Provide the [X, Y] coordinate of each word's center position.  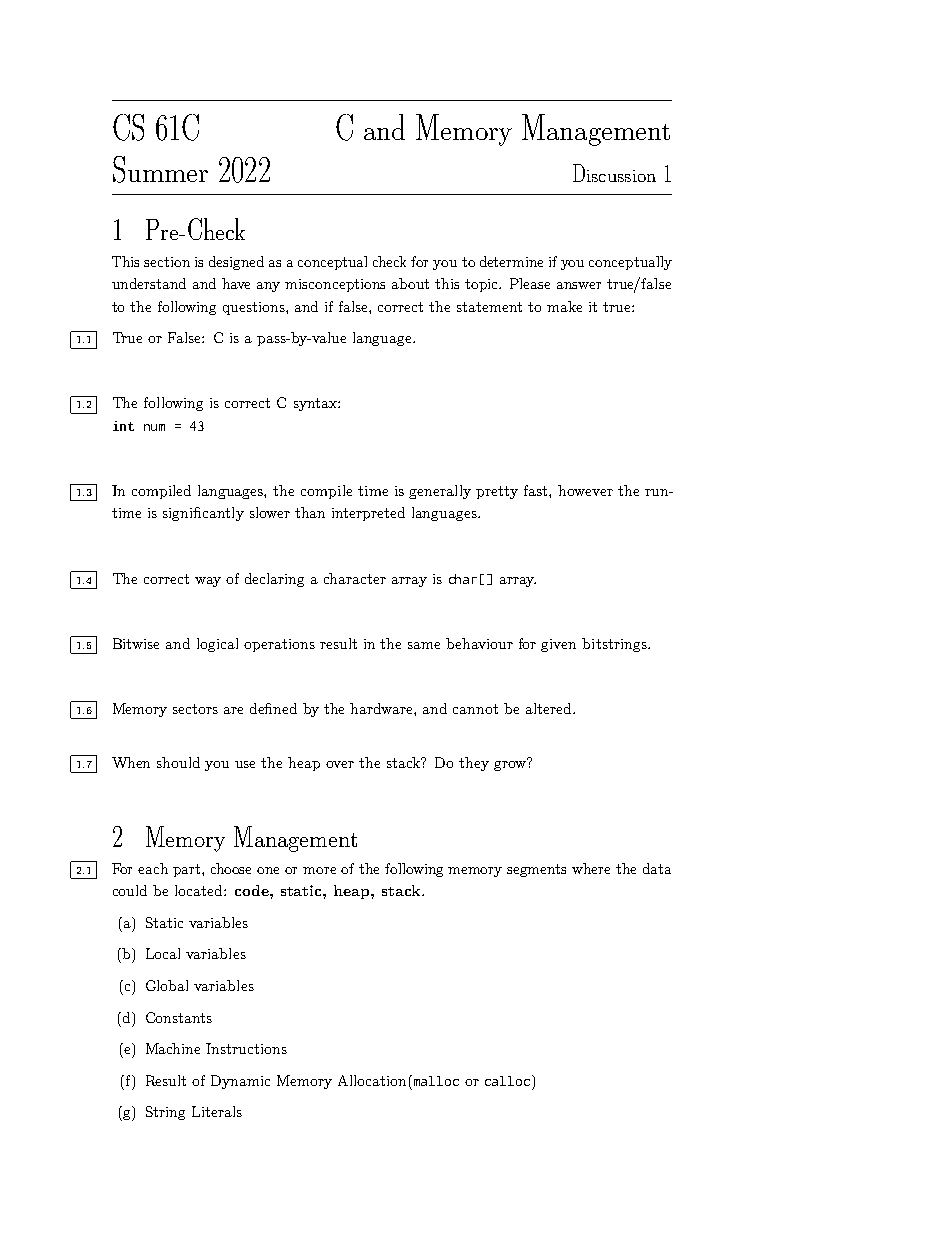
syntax [316, 404]
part [188, 870]
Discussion [614, 173]
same [424, 645]
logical [217, 645]
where [591, 868]
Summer [160, 169]
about [410, 283]
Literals [217, 1111]
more [319, 870]
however [585, 490]
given [558, 645]
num [154, 427]
